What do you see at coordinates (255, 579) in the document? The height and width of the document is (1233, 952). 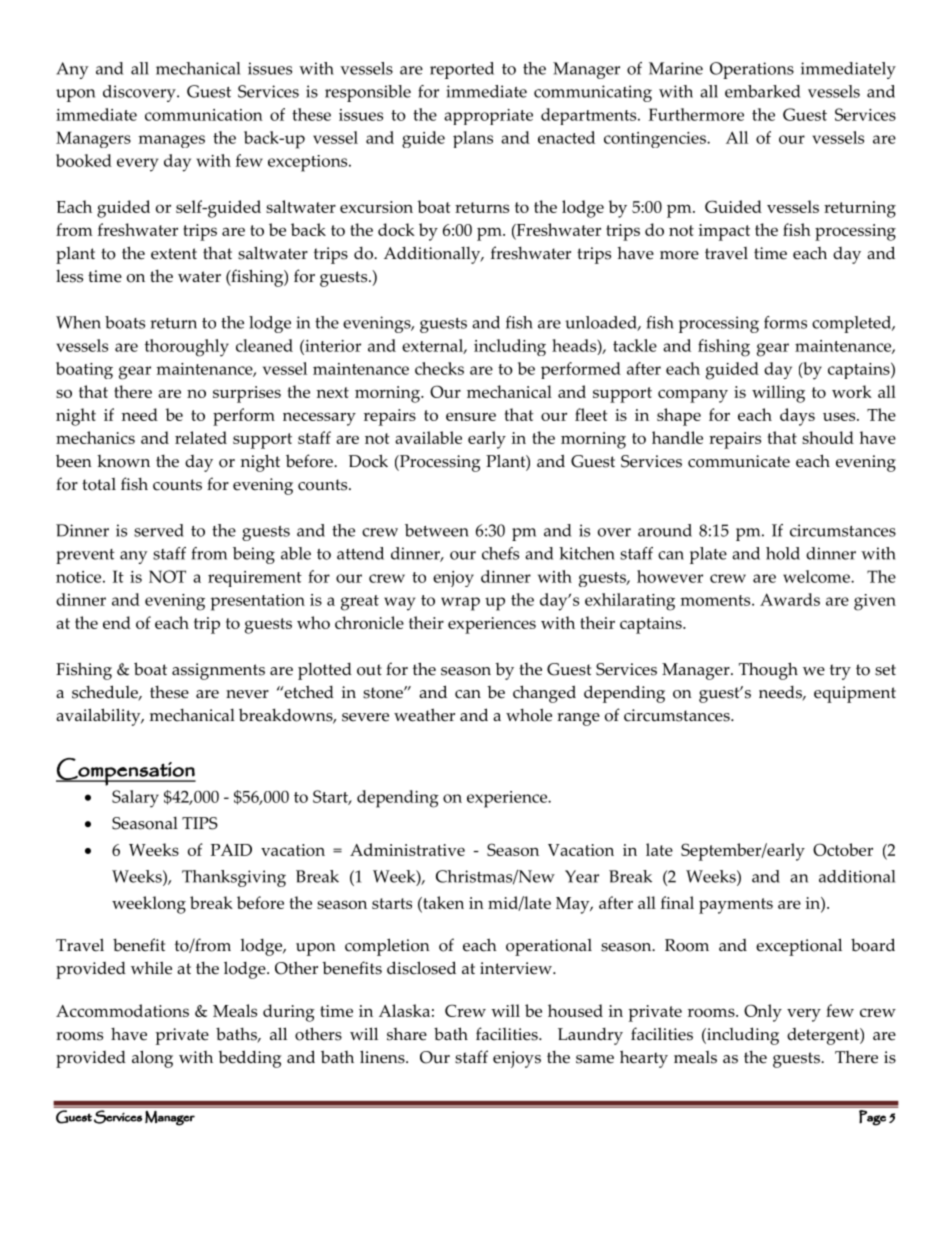 I see `requirement` at bounding box center [255, 579].
